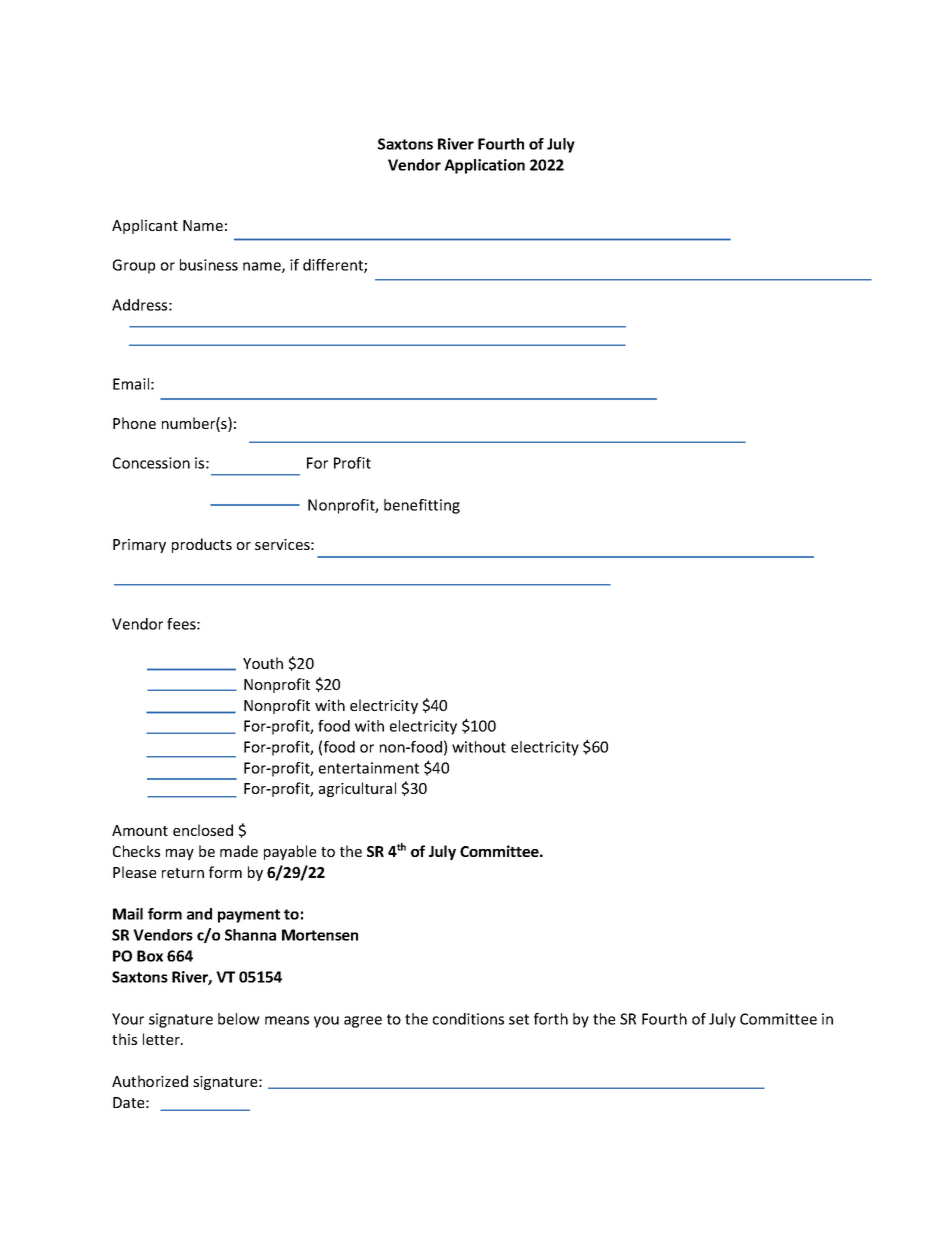  Describe the element at coordinates (422, 506) in the screenshot. I see `benefitting` at that location.
